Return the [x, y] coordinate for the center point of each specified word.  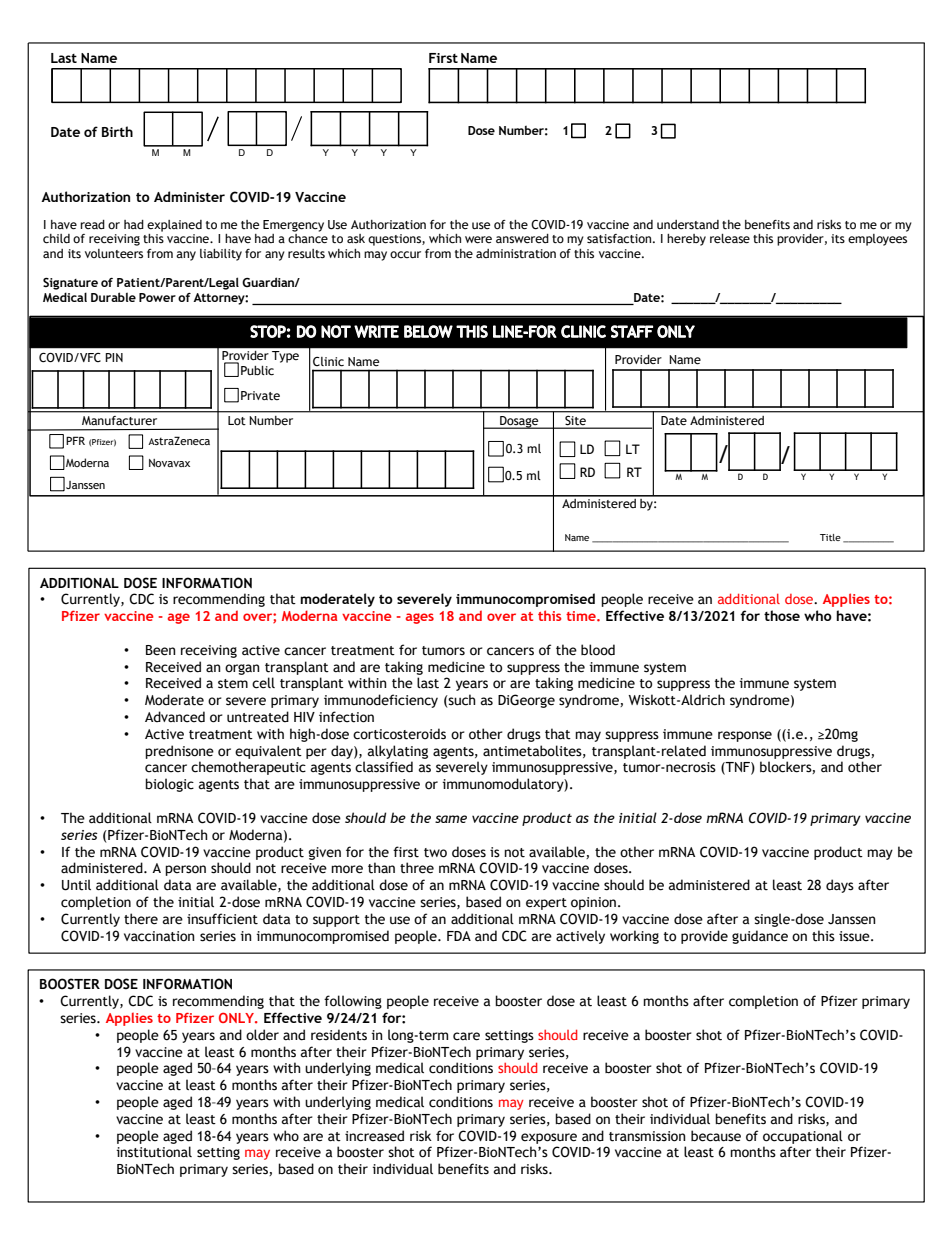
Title [830, 537]
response [745, 736]
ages [420, 618]
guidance [760, 937]
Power [157, 297]
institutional [154, 1152]
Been [161, 650]
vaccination [159, 936]
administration [516, 254]
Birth [117, 131]
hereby [686, 240]
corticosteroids [399, 734]
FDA [459, 936]
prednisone [179, 752]
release [730, 239]
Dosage [519, 422]
